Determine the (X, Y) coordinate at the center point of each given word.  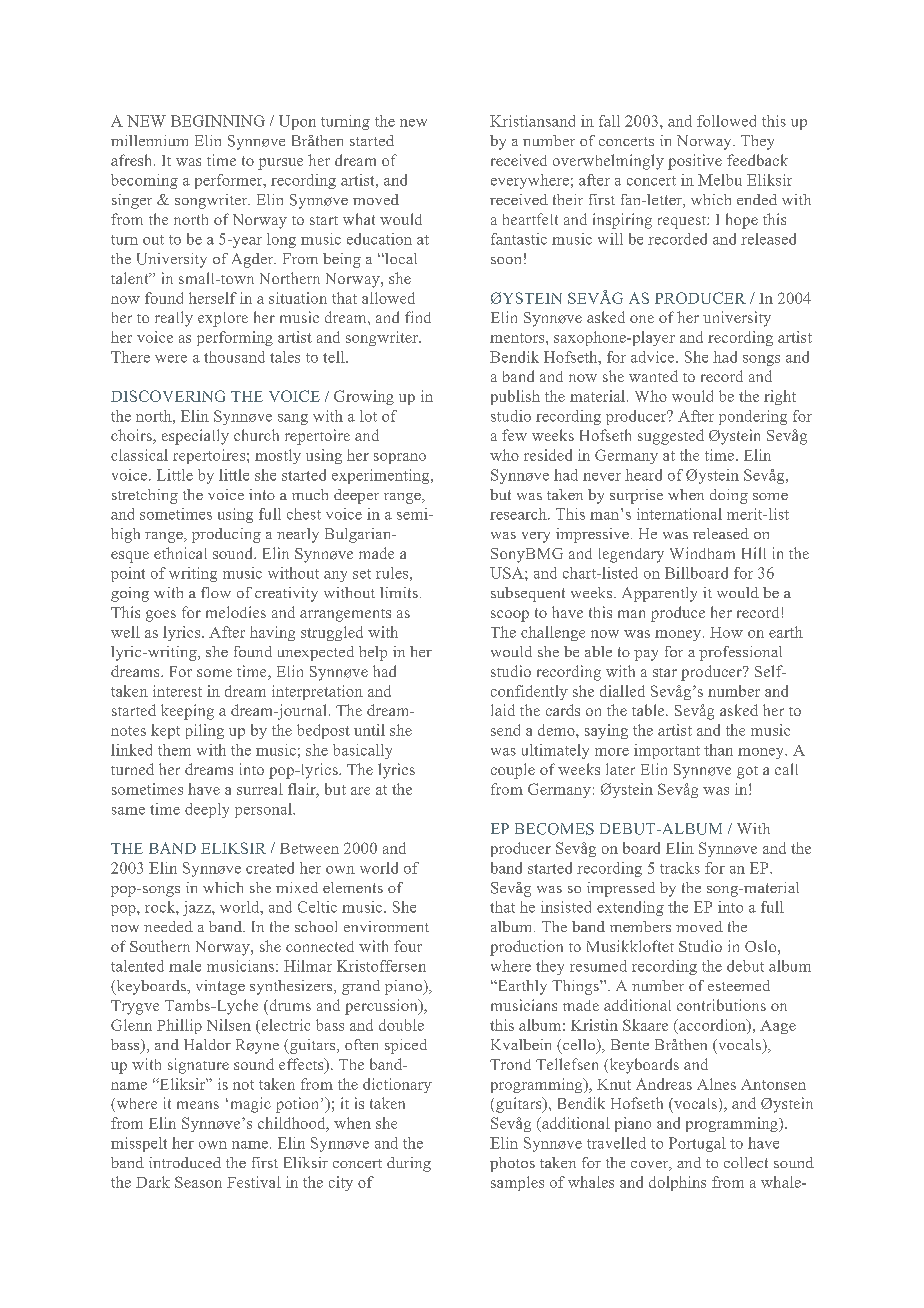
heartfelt (530, 219)
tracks (680, 868)
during (409, 1164)
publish (515, 397)
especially (195, 437)
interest (177, 691)
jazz (198, 908)
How (726, 632)
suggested (671, 437)
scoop (510, 616)
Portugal (697, 1144)
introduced (185, 1162)
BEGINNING (218, 121)
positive (695, 162)
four (408, 946)
